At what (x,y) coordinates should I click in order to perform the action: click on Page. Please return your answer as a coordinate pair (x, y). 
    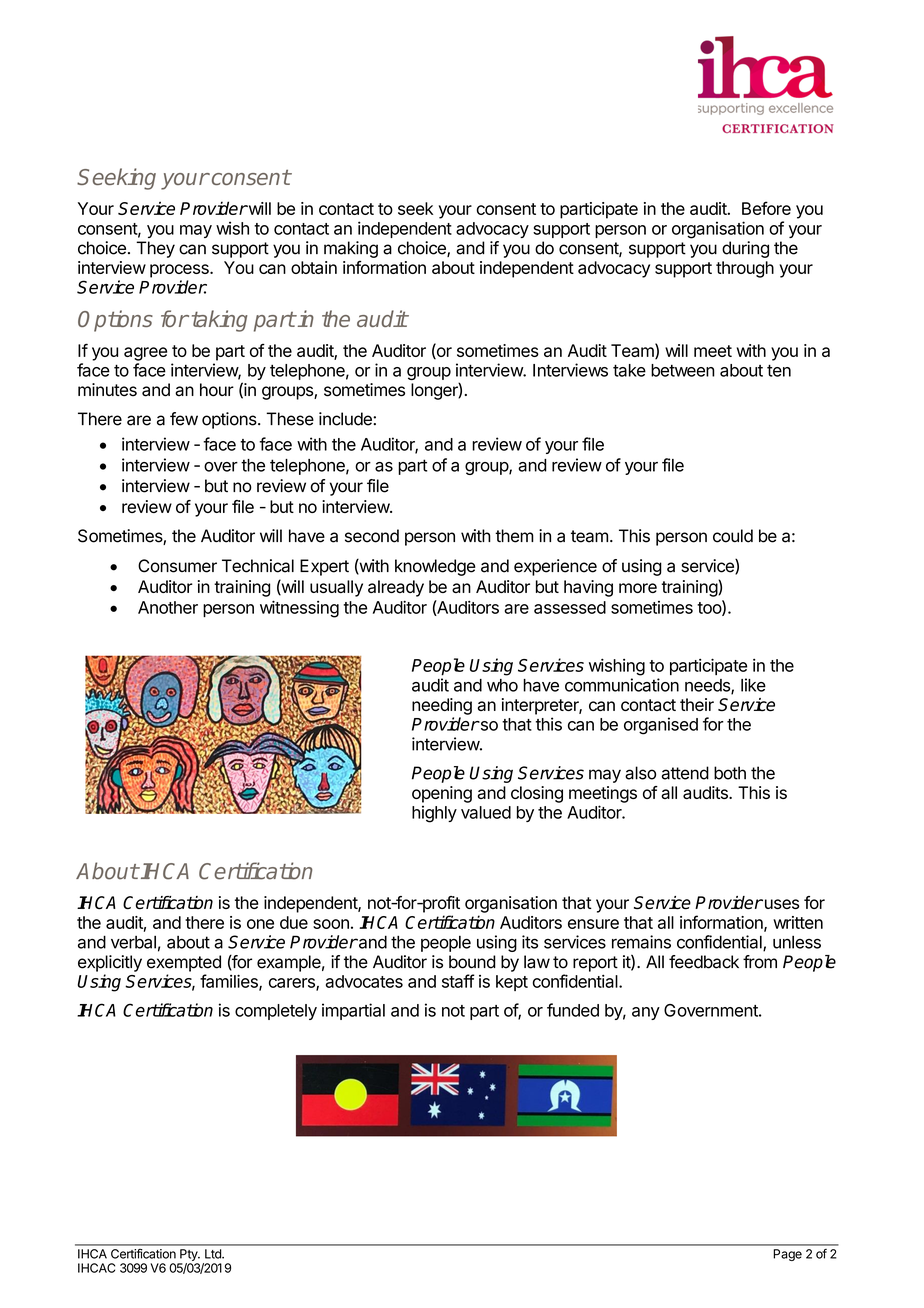
    Looking at the image, I should click on (787, 1255).
